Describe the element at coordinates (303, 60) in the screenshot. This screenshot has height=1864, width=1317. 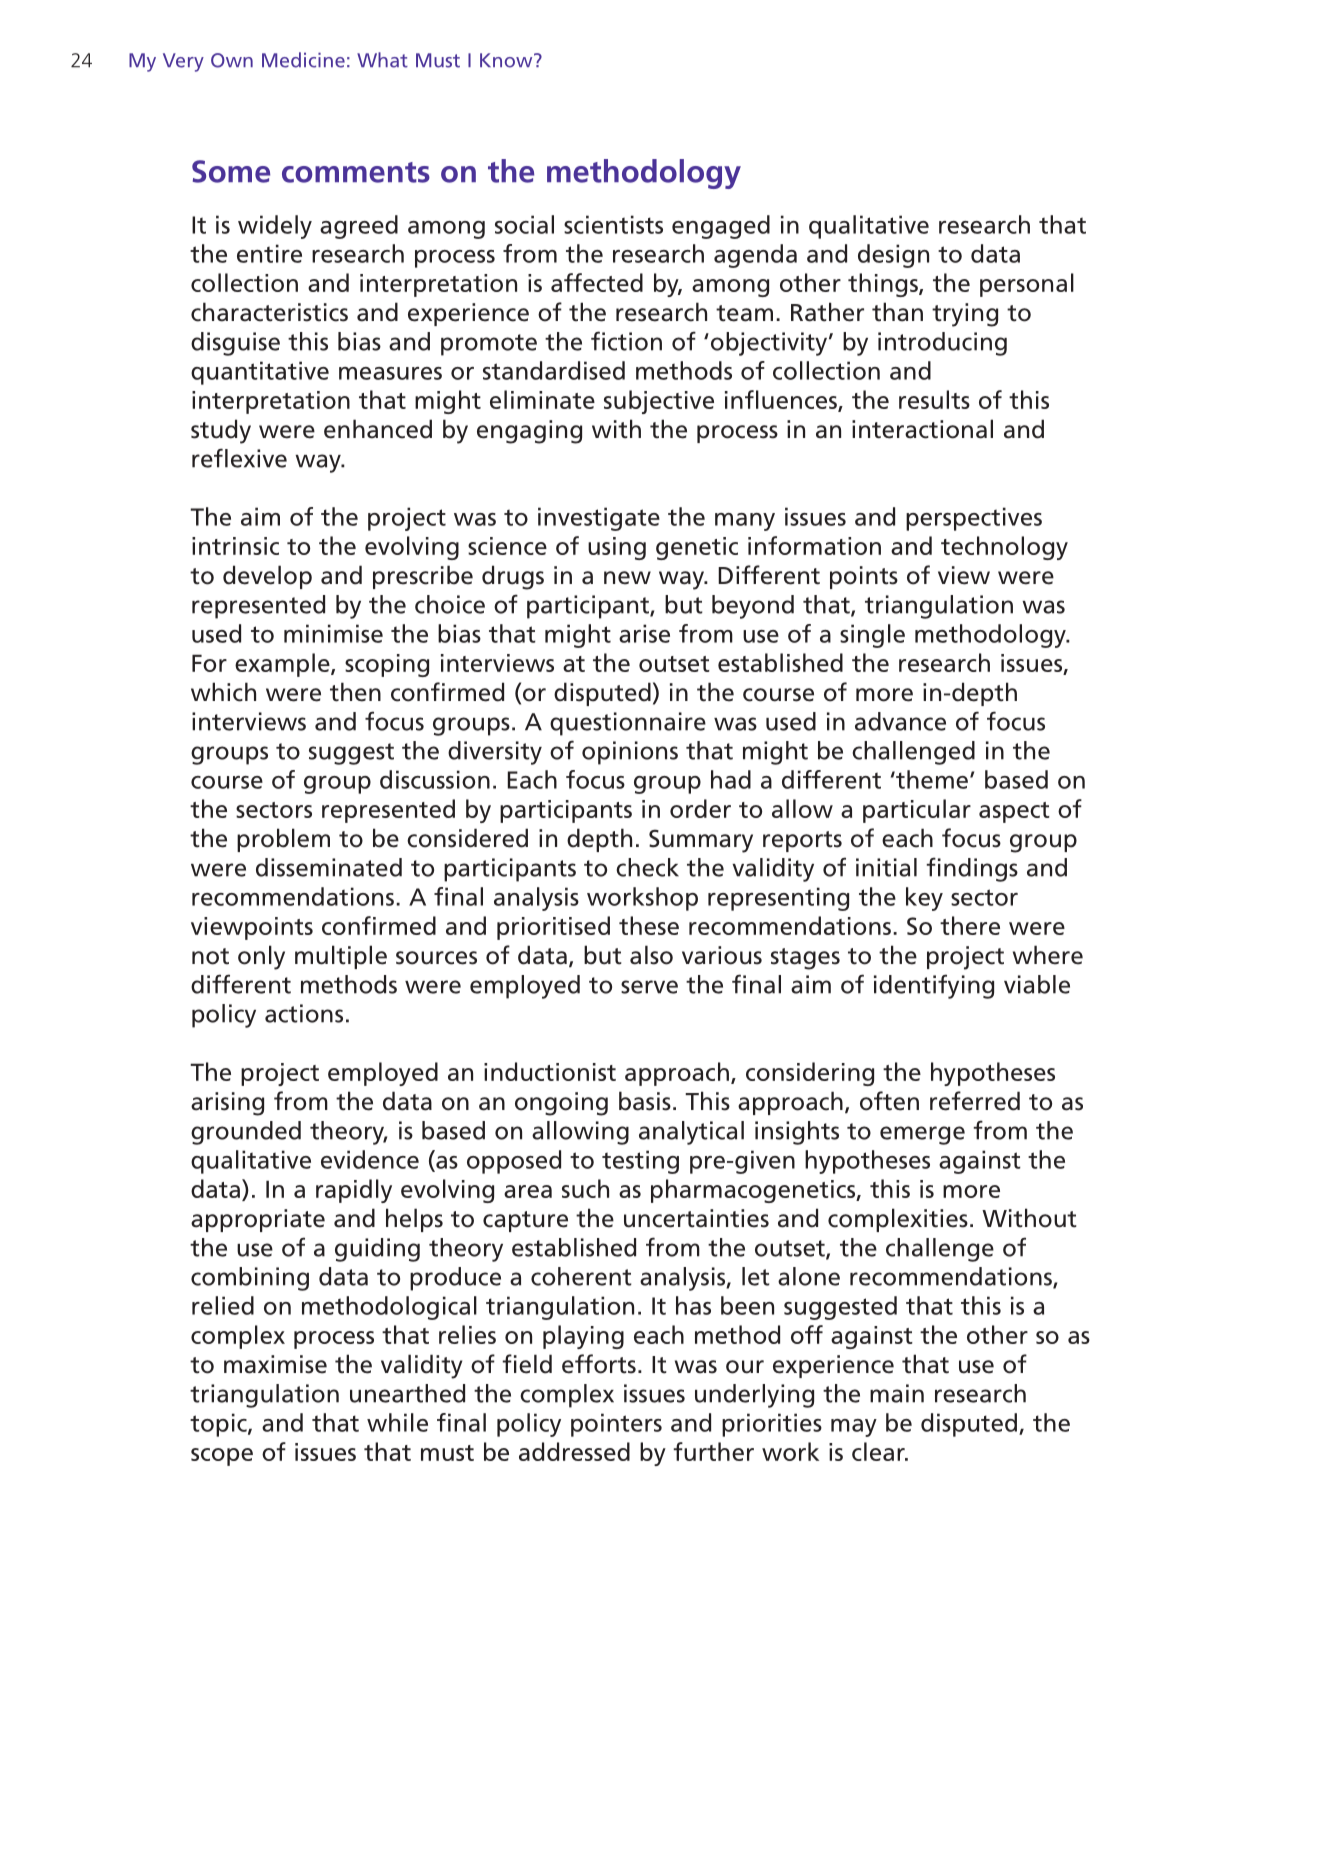
I see `Medicine` at that location.
